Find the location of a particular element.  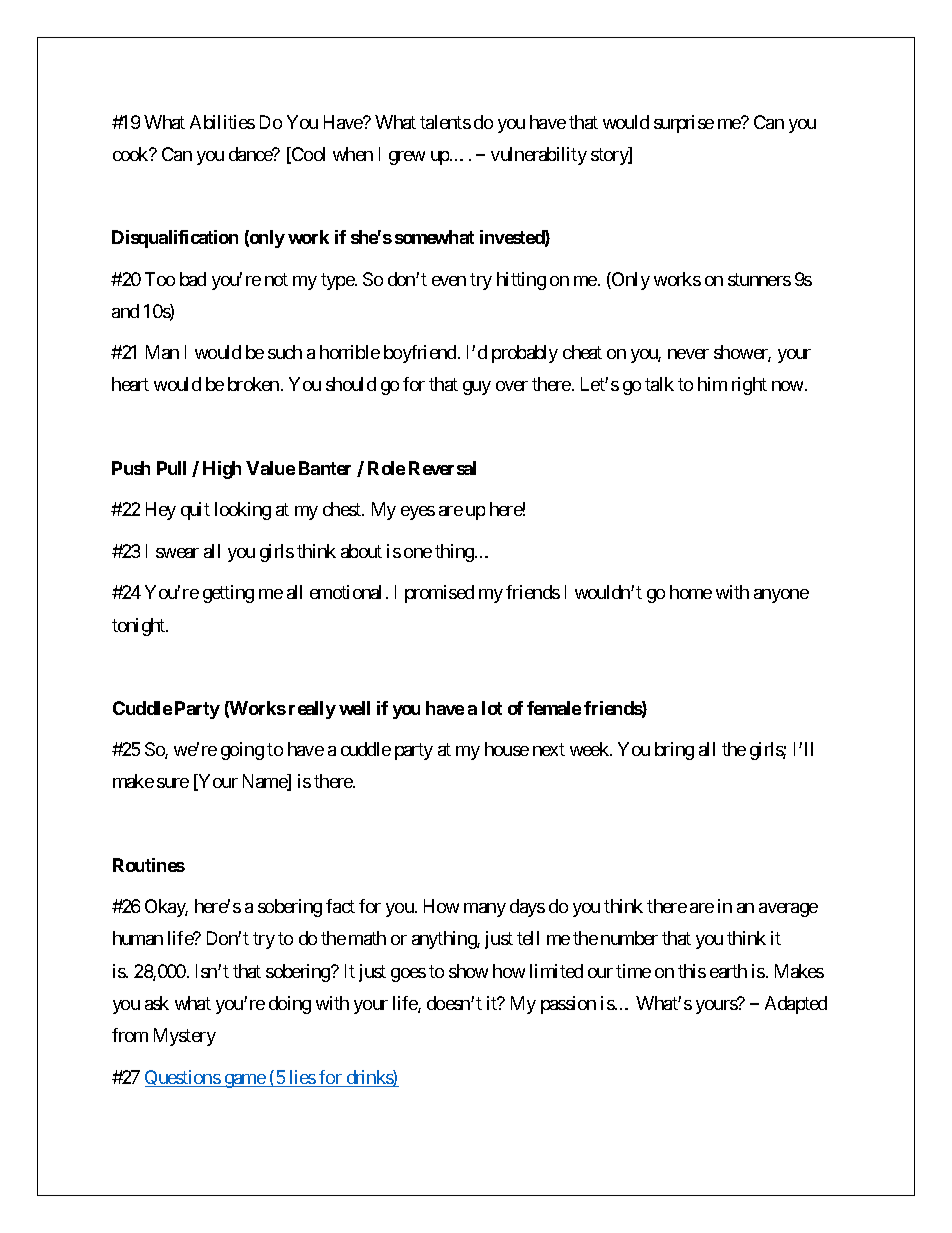

going is located at coordinates (242, 751).
